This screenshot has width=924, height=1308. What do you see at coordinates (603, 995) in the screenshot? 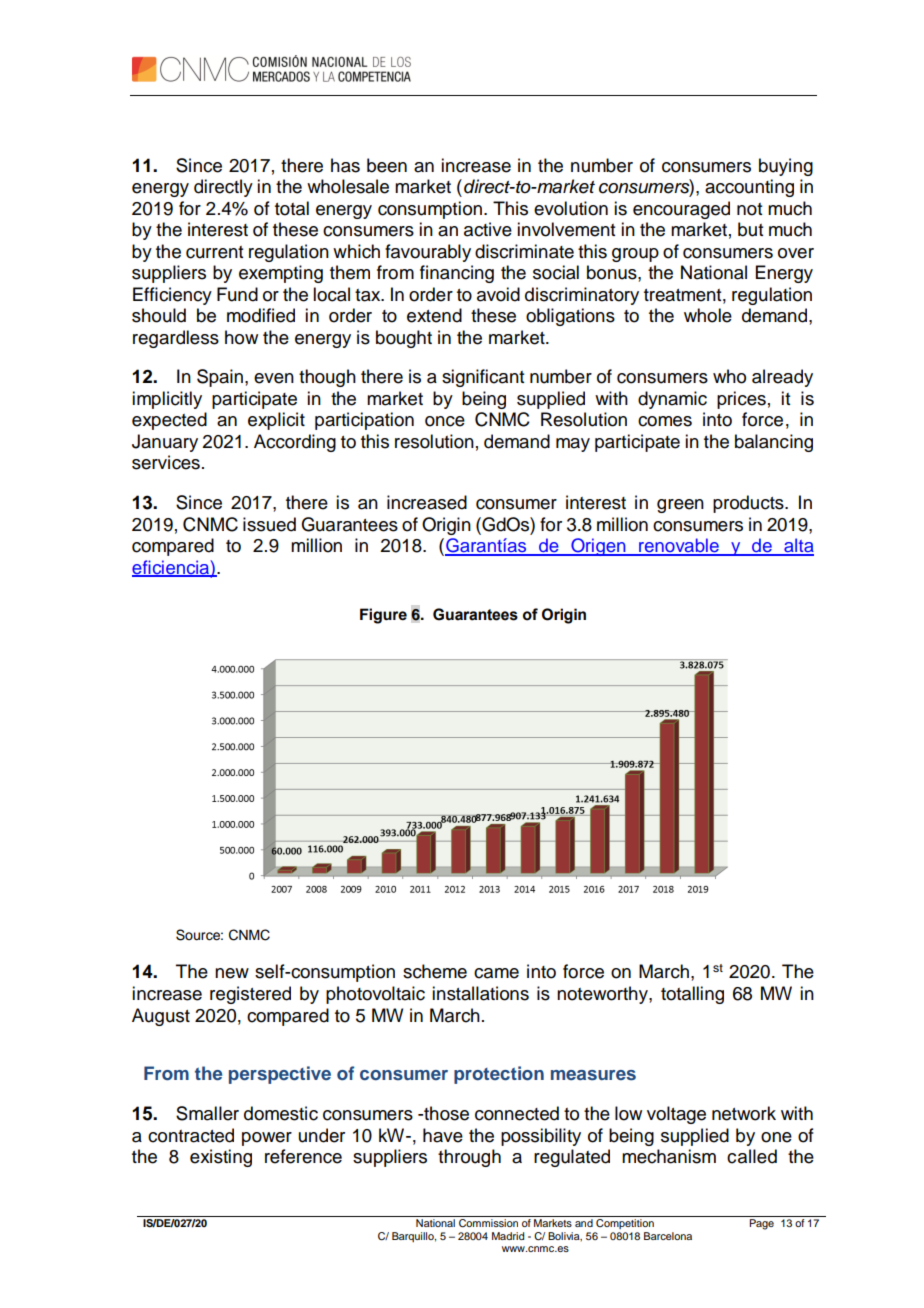
I see `noteworthy` at bounding box center [603, 995].
